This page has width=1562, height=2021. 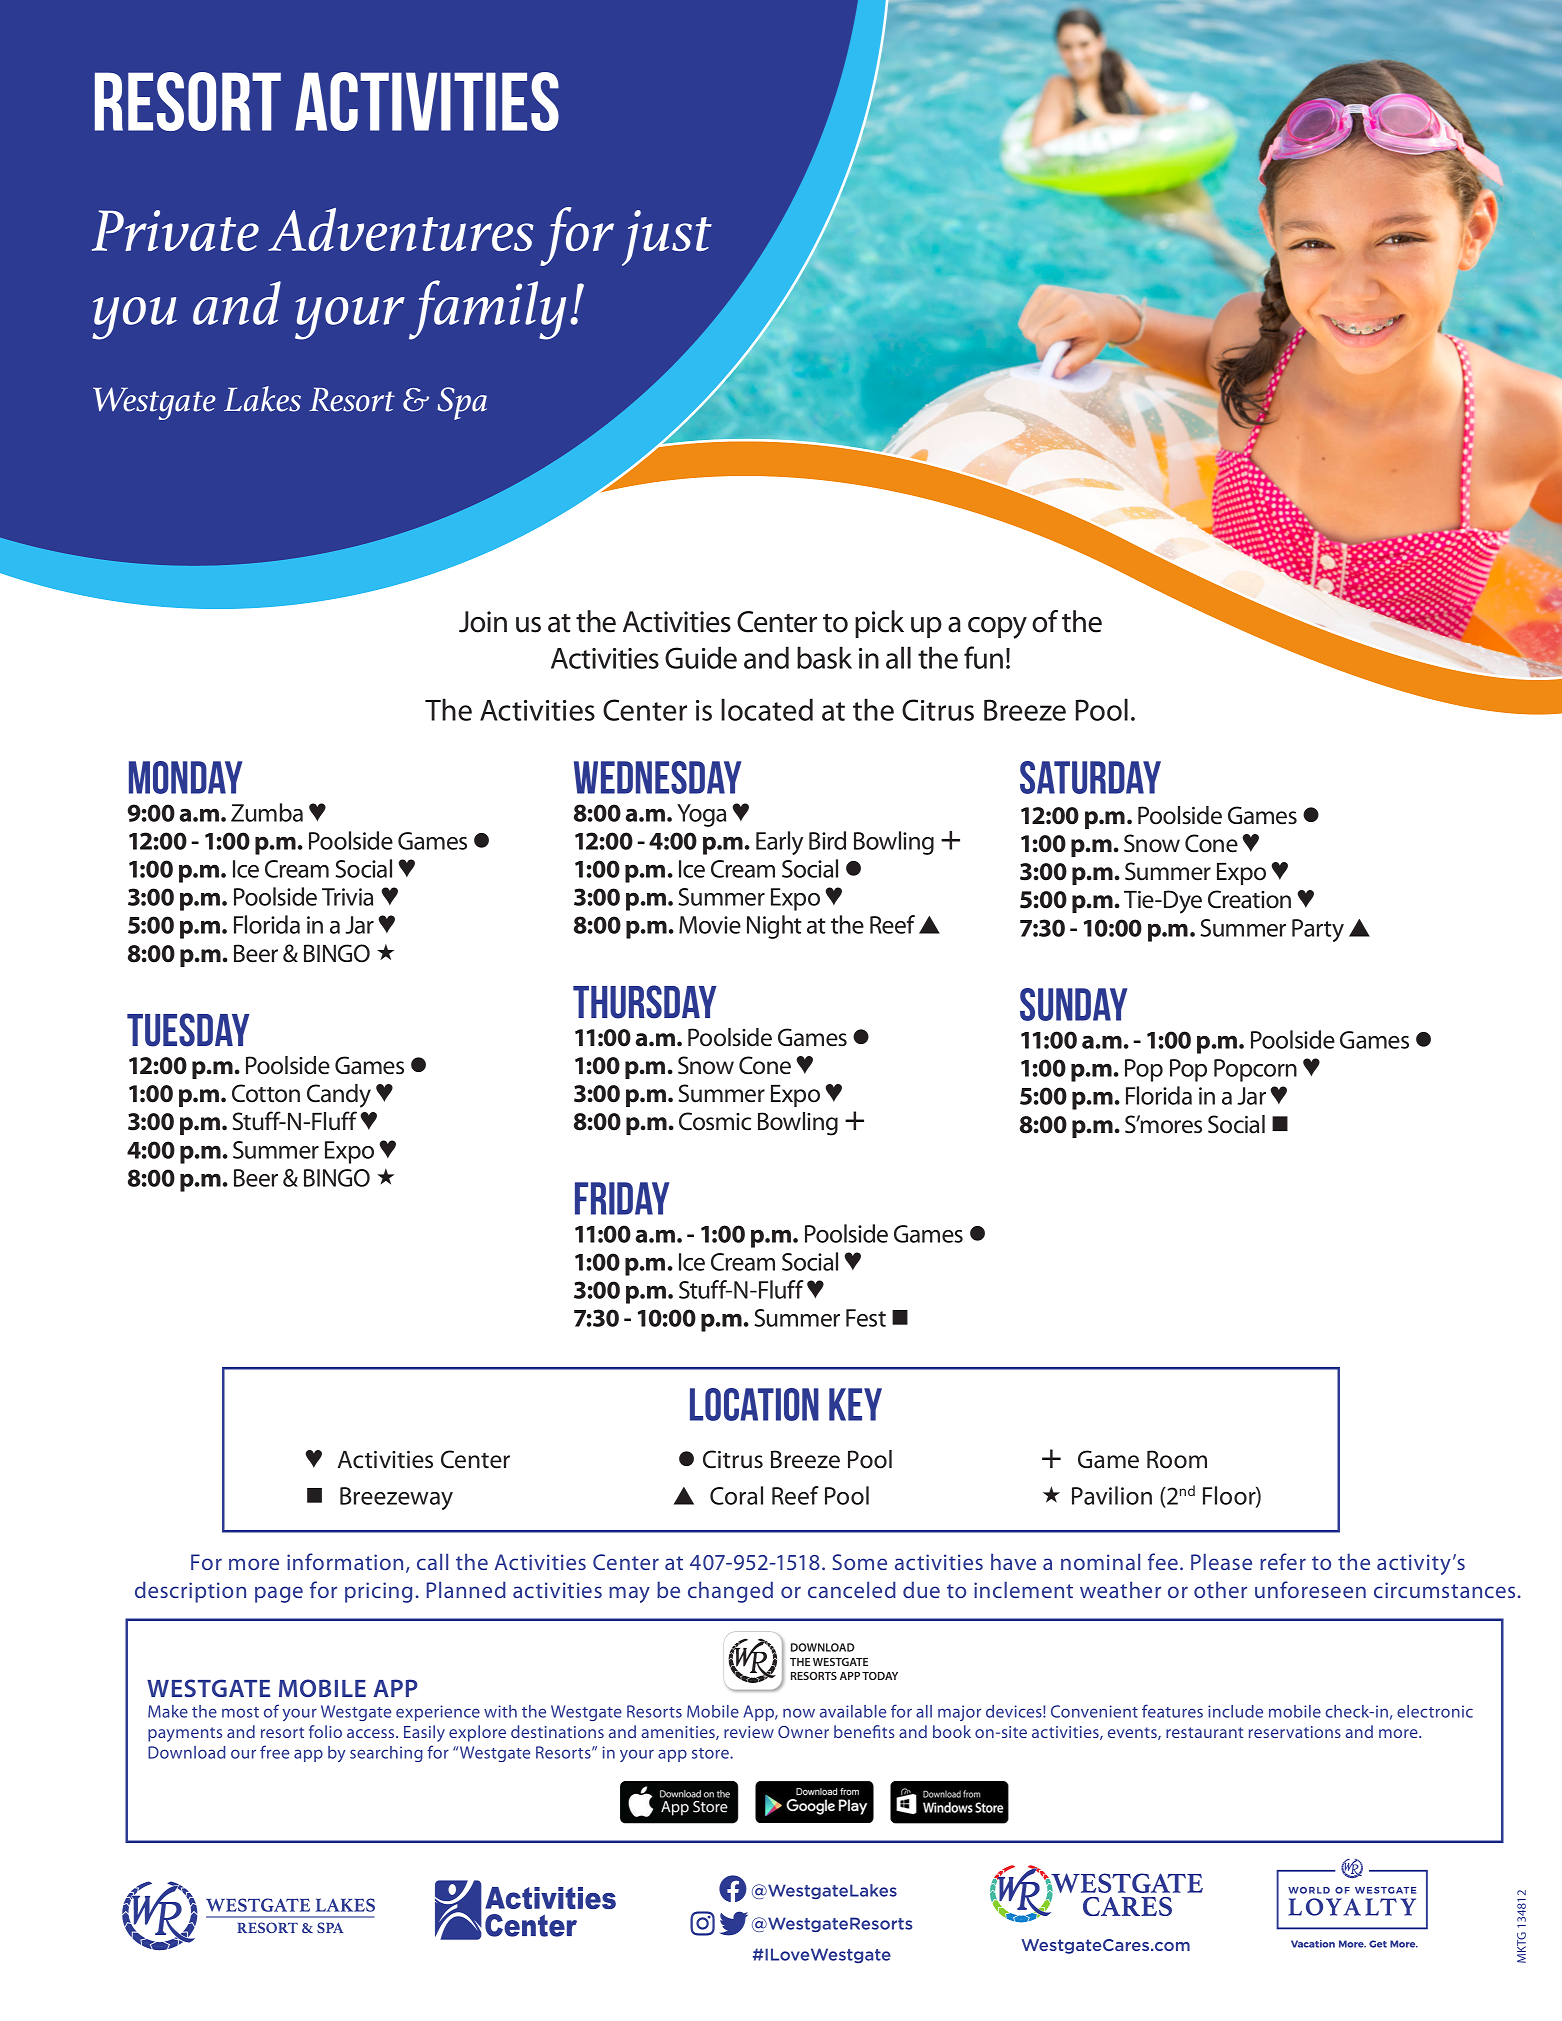 I want to click on free, so click(x=274, y=1752).
